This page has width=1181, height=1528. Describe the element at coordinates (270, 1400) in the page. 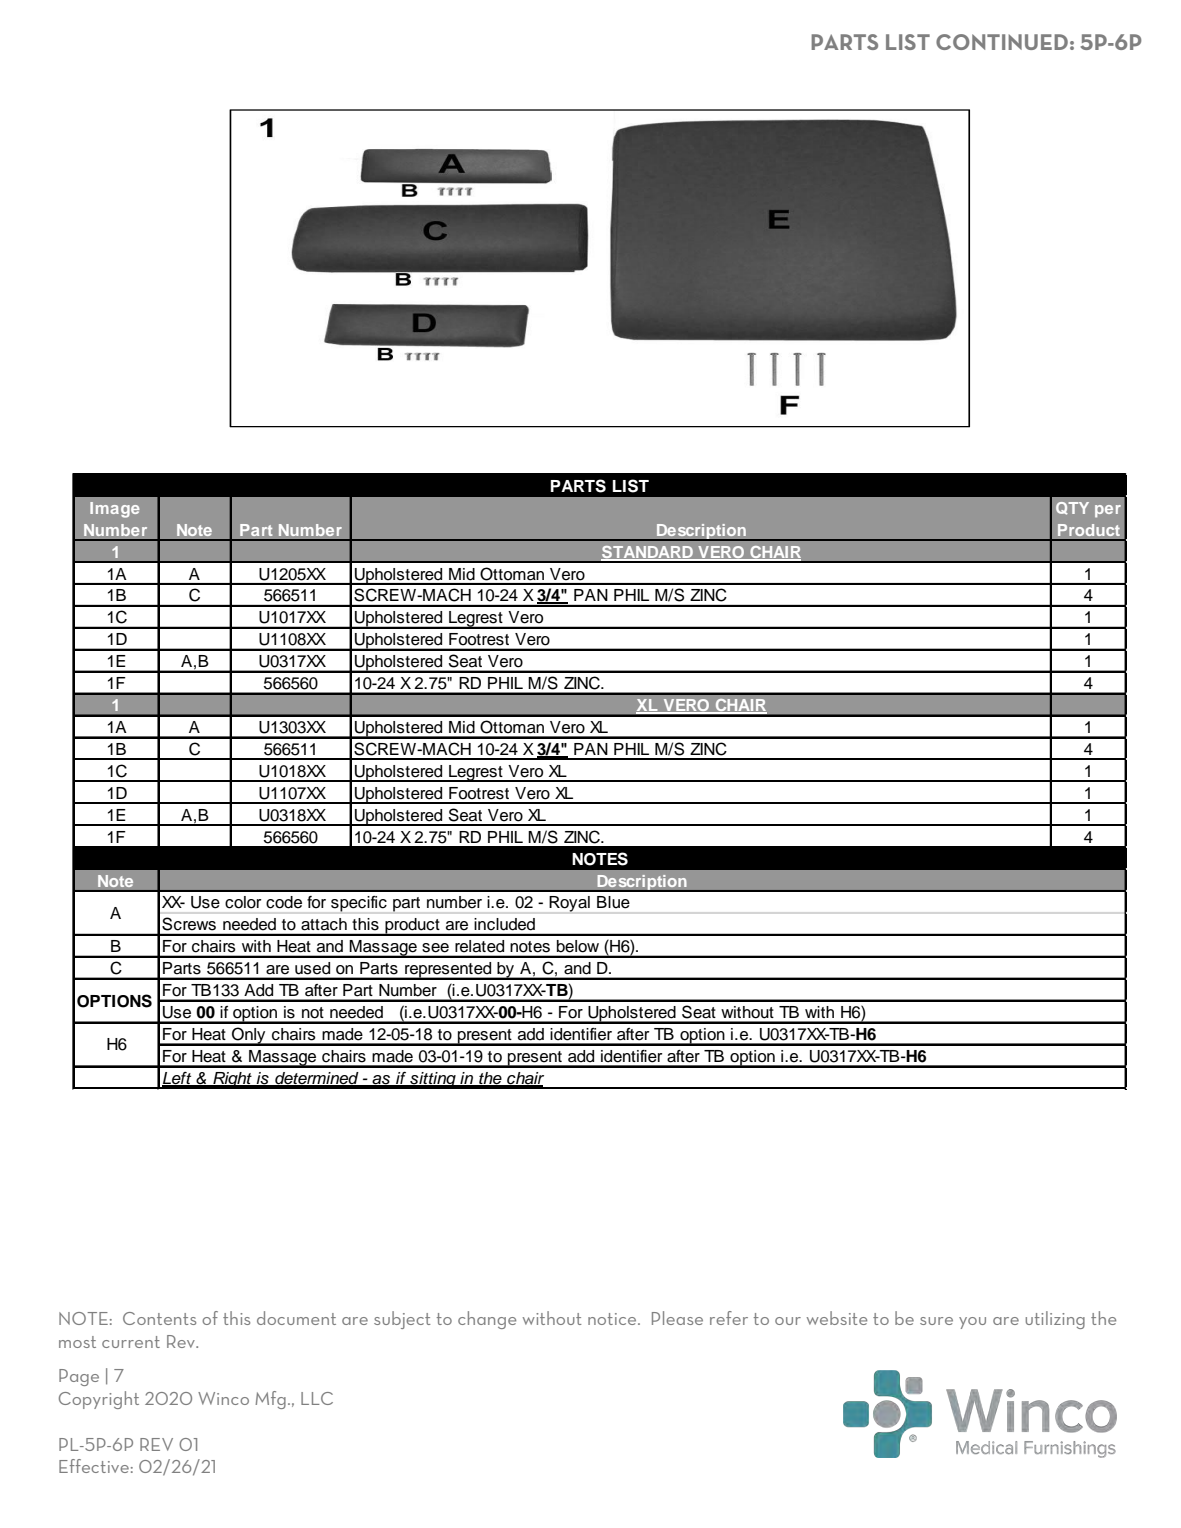

I see `Mfg` at that location.
